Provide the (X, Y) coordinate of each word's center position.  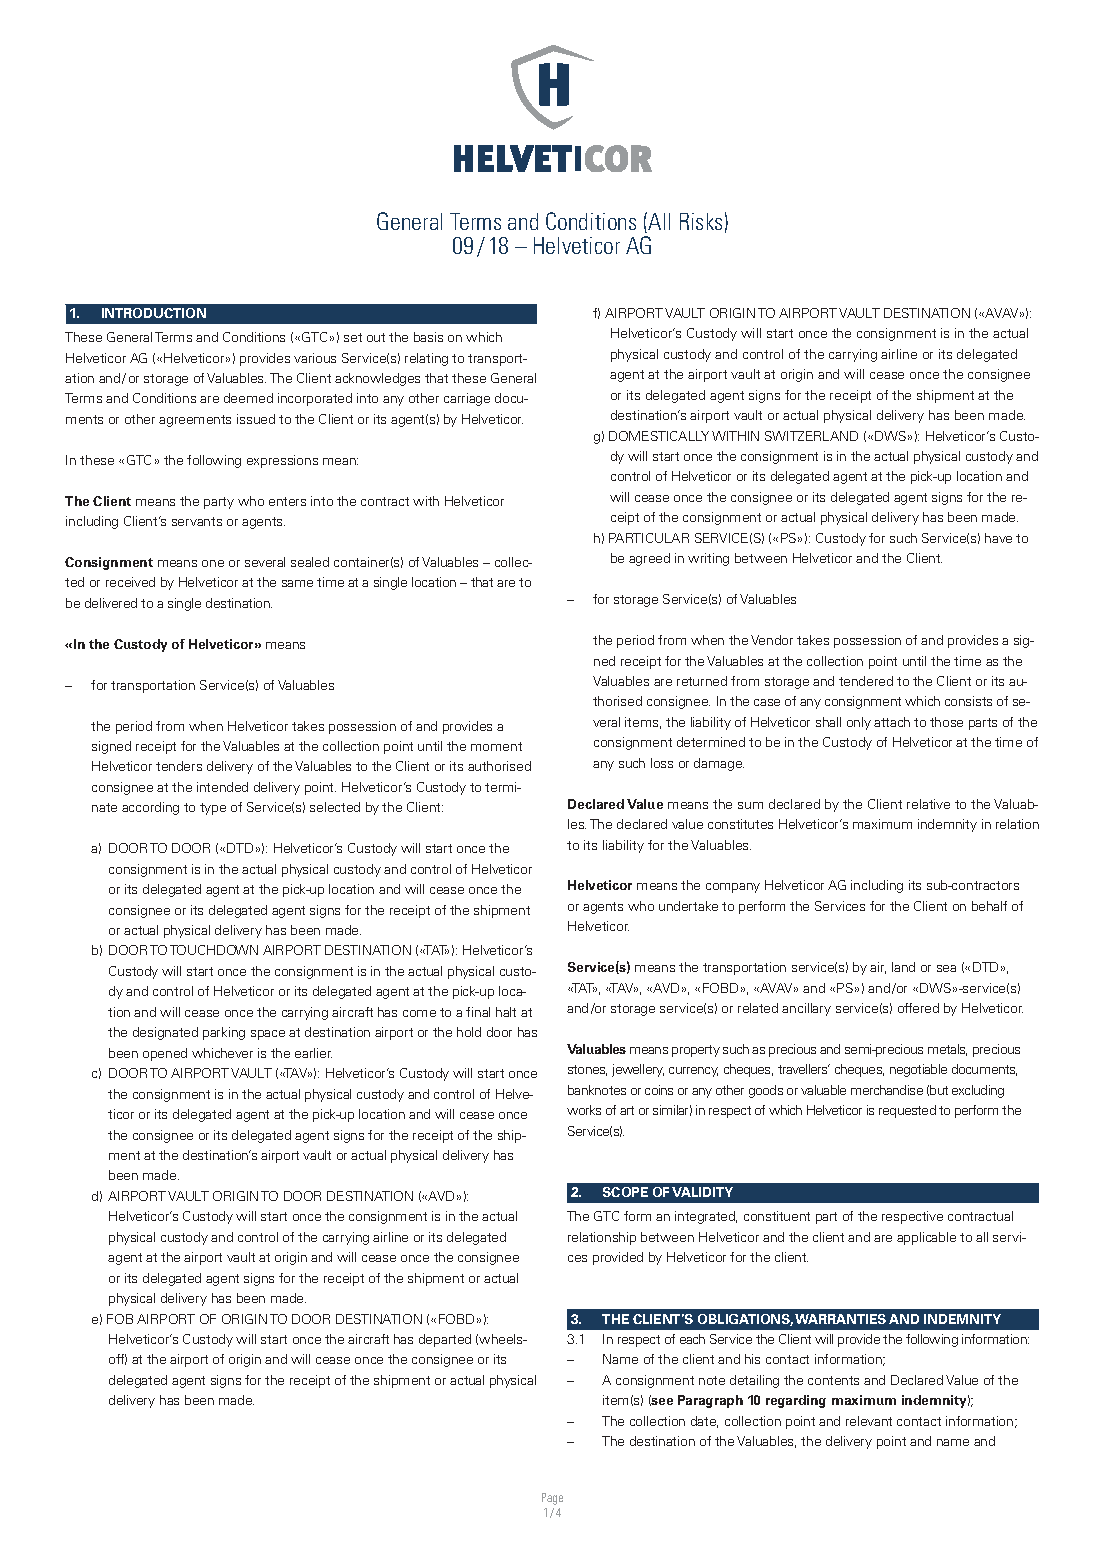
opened (165, 1054)
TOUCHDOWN (214, 950)
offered (918, 1008)
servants (197, 521)
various (315, 358)
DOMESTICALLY (659, 436)
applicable (926, 1238)
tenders (179, 766)
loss (662, 763)
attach (892, 722)
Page (552, 1499)
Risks (701, 221)
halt (506, 1012)
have (998, 538)
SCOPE (625, 1192)
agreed (649, 559)
